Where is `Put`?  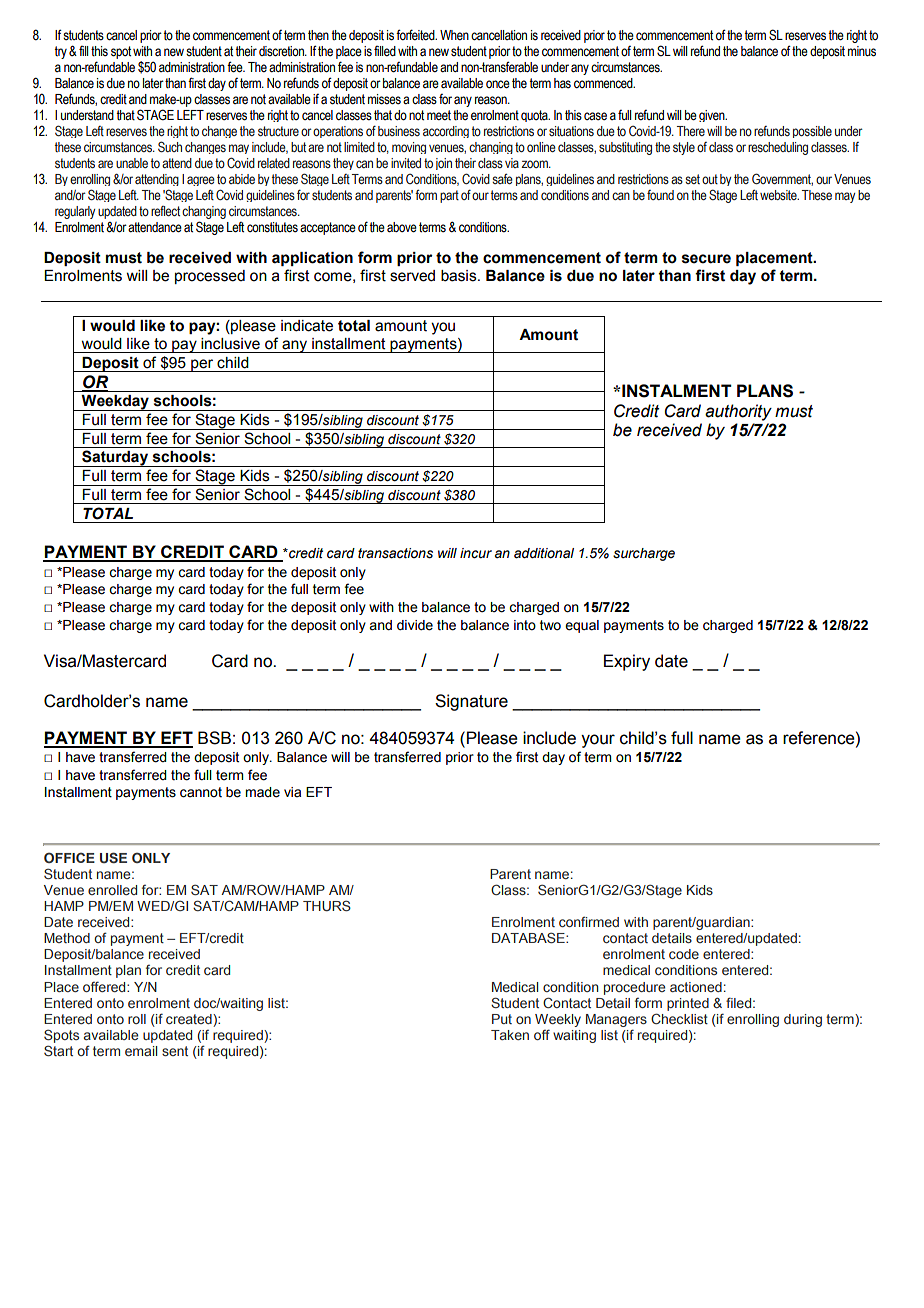 Put is located at coordinates (502, 1019).
